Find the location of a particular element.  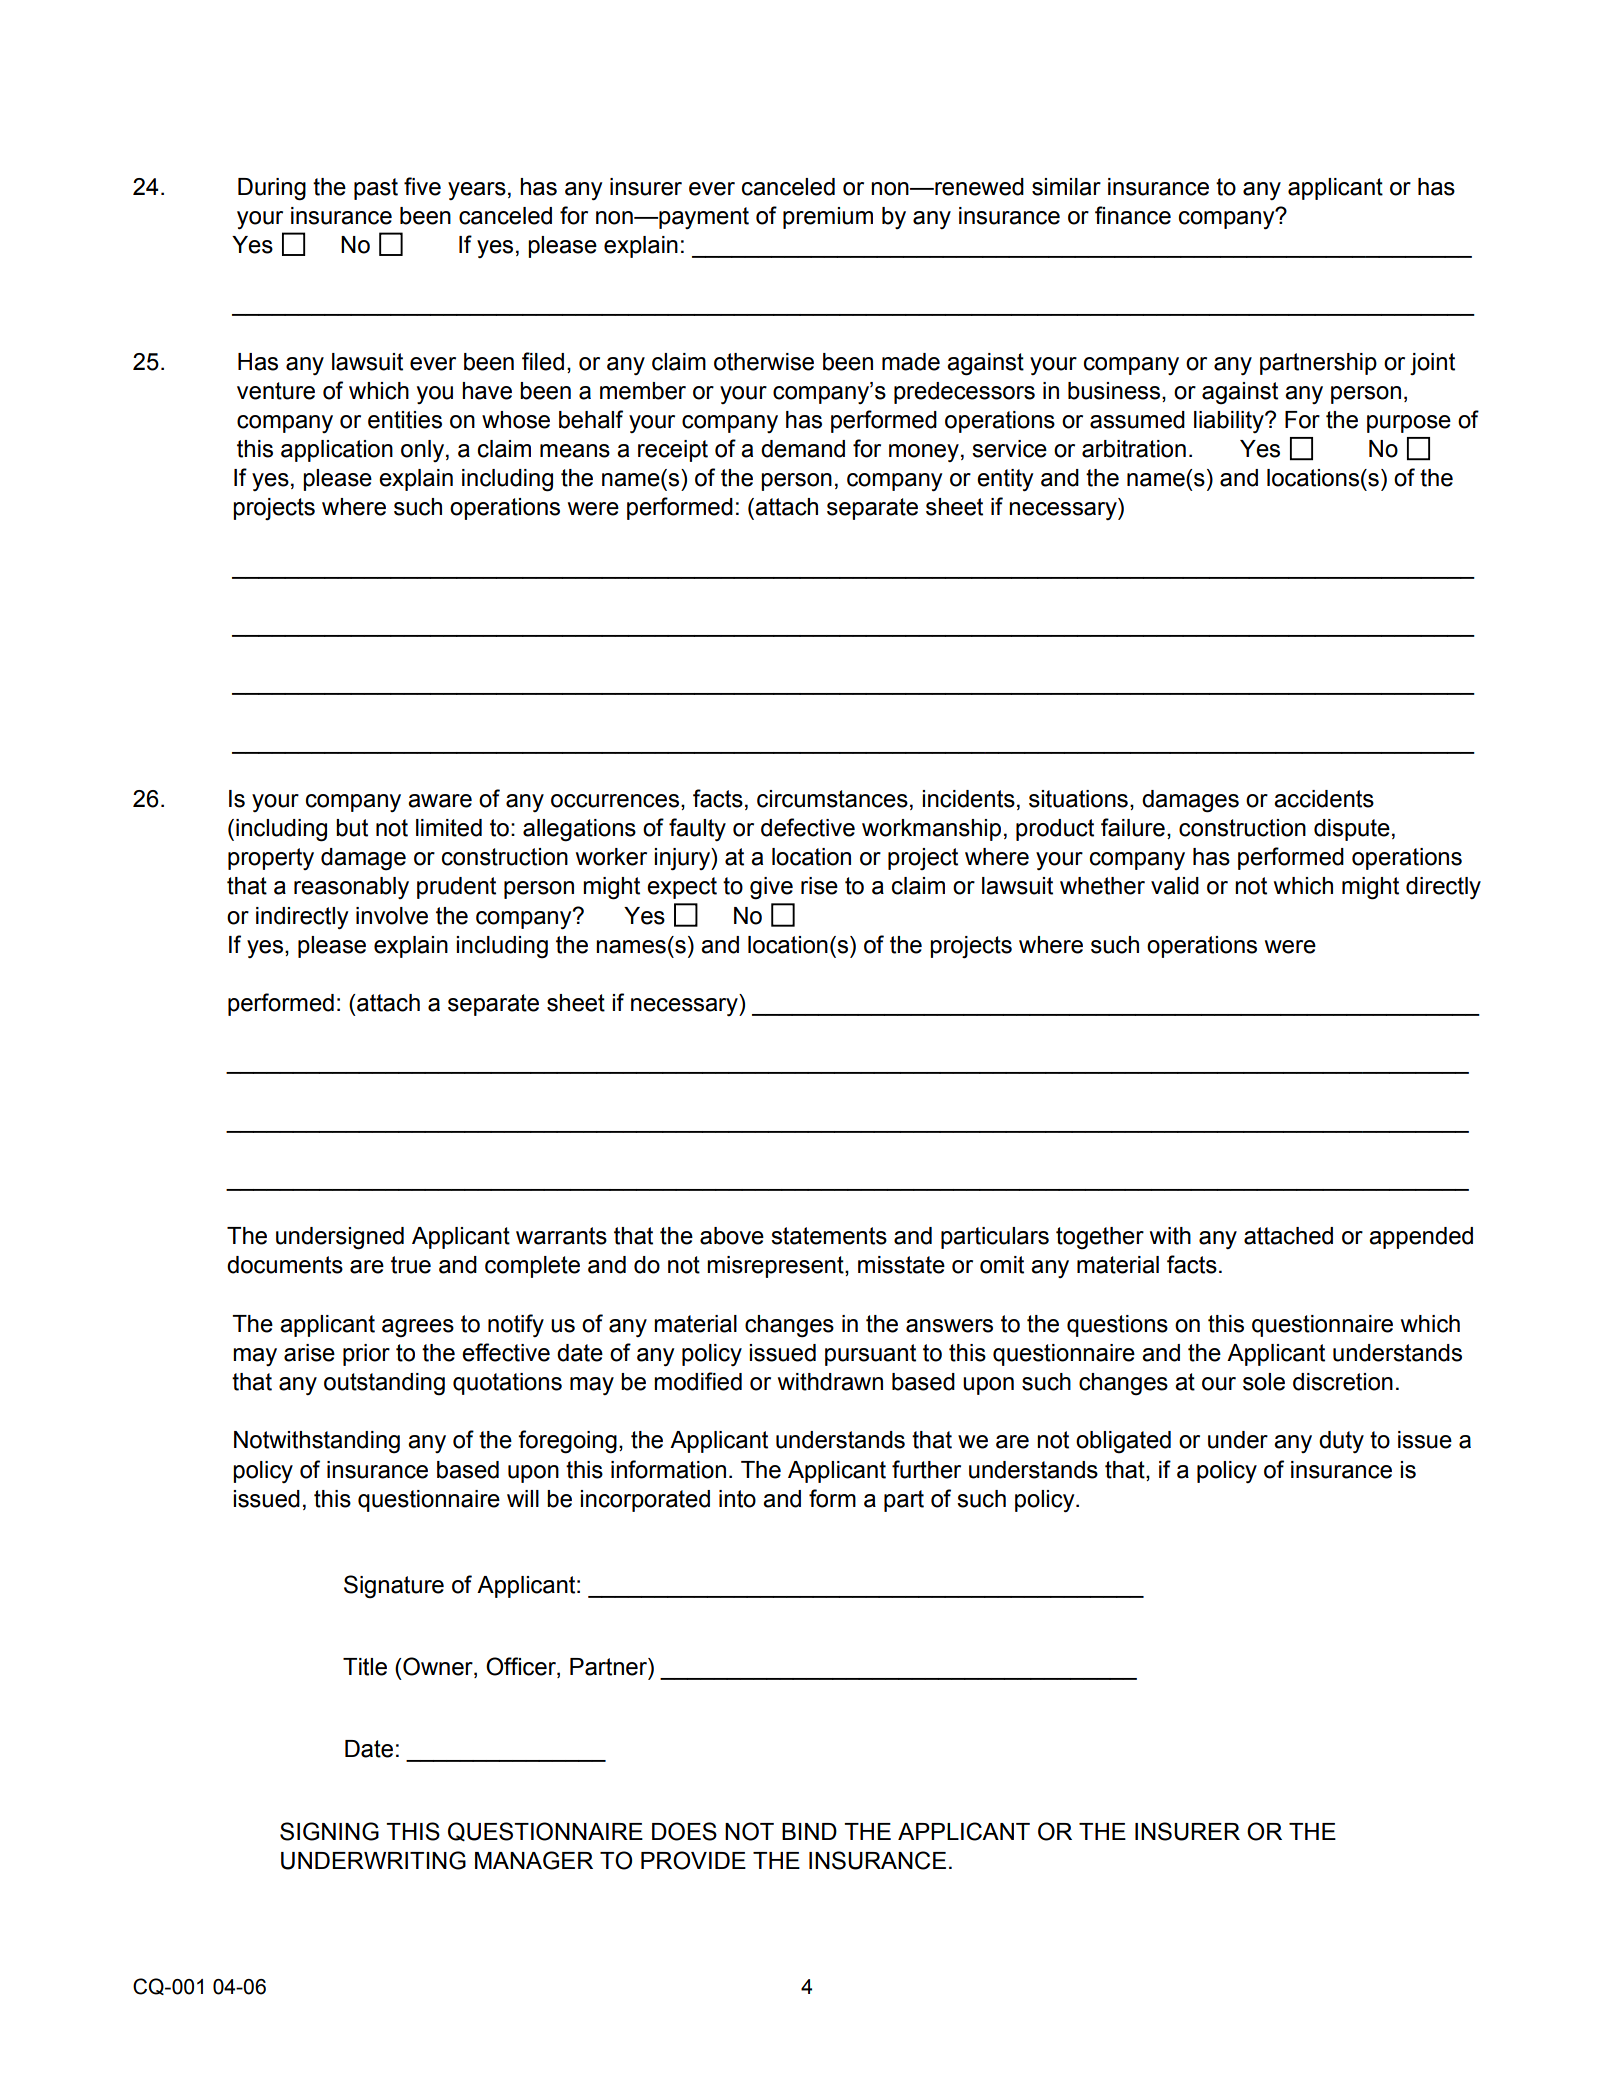

defective is located at coordinates (808, 827).
